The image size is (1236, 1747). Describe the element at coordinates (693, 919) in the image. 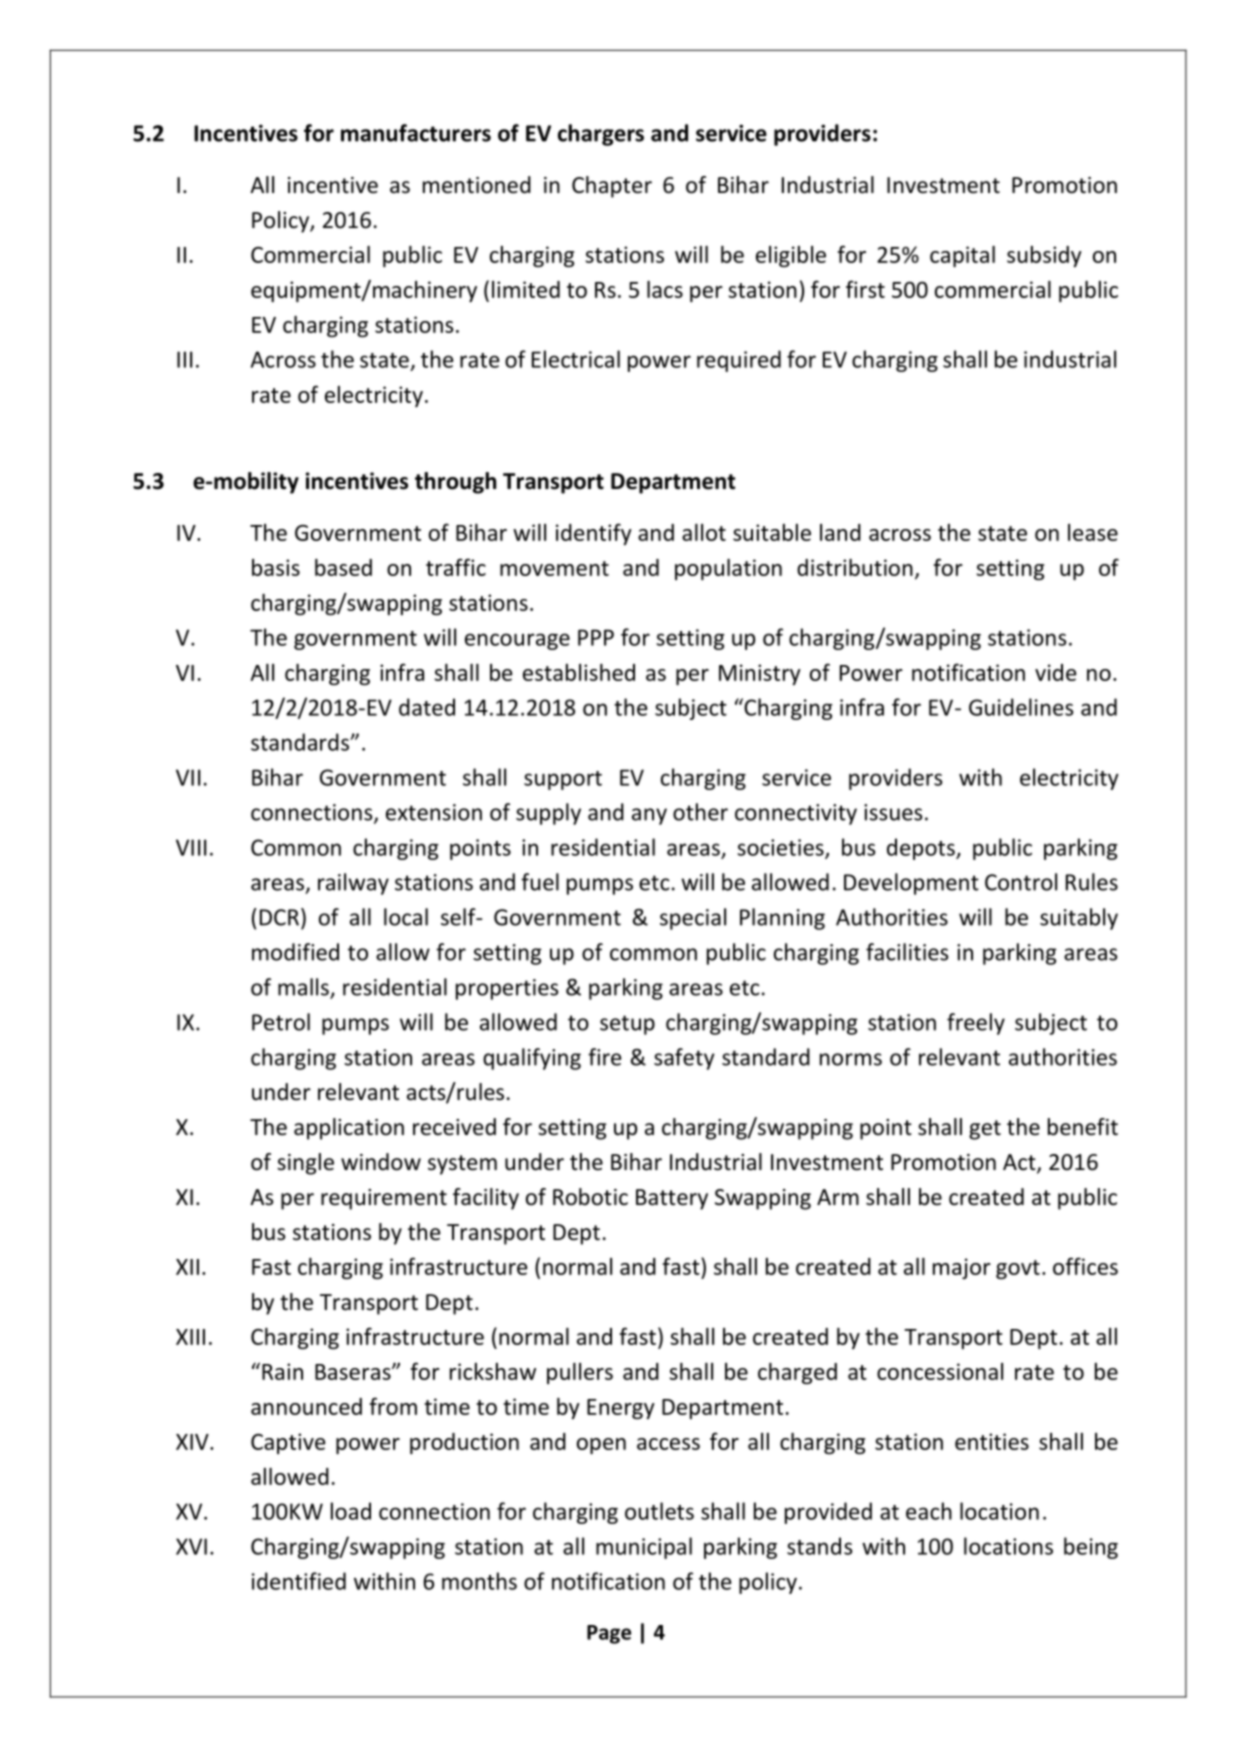

I see `special` at that location.
